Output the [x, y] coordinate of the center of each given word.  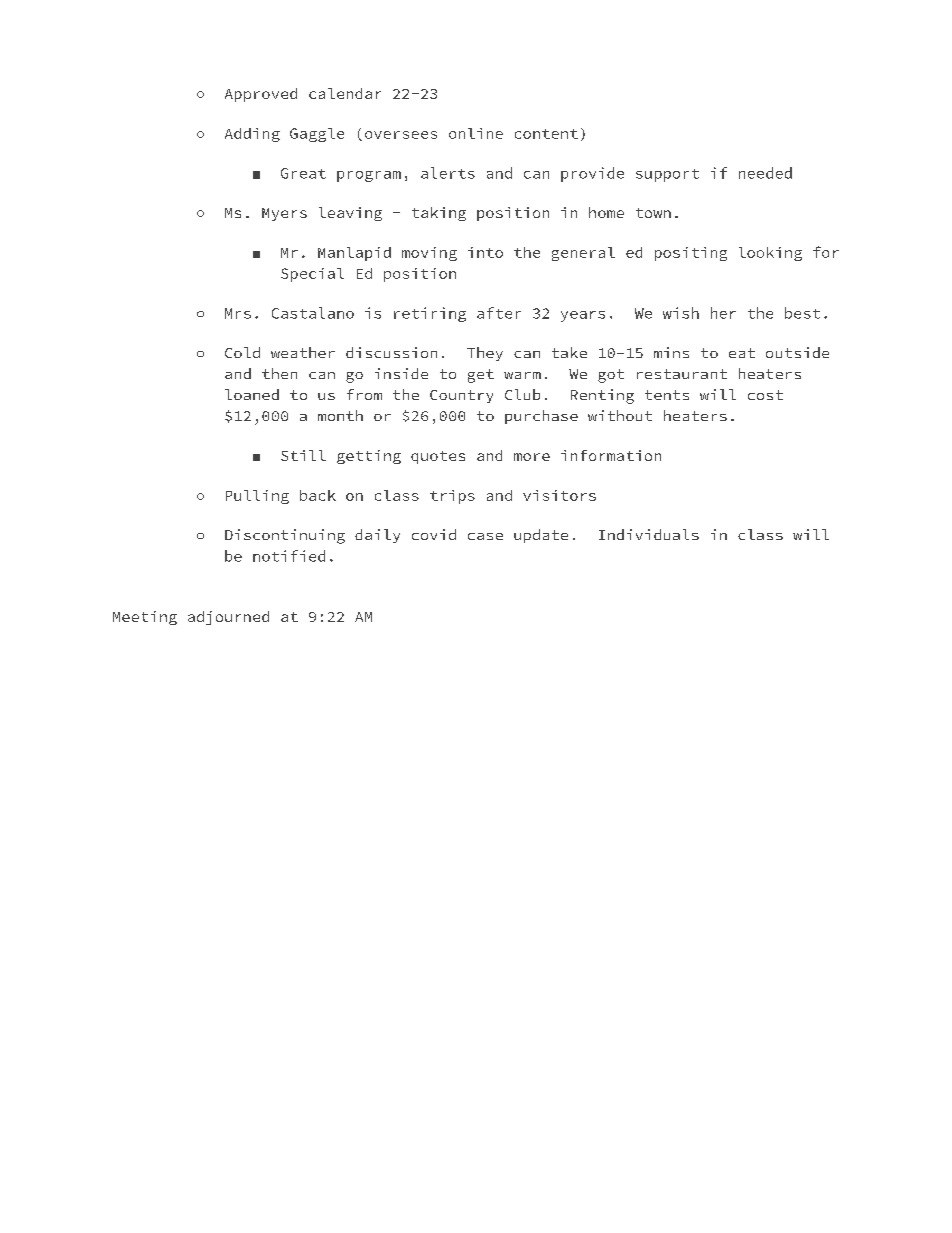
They [485, 354]
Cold [242, 352]
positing [691, 254]
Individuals [649, 534]
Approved [261, 95]
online [476, 133]
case [485, 536]
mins [671, 352]
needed [765, 173]
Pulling [257, 497]
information [611, 455]
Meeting [145, 618]
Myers [284, 214]
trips [452, 497]
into [485, 252]
